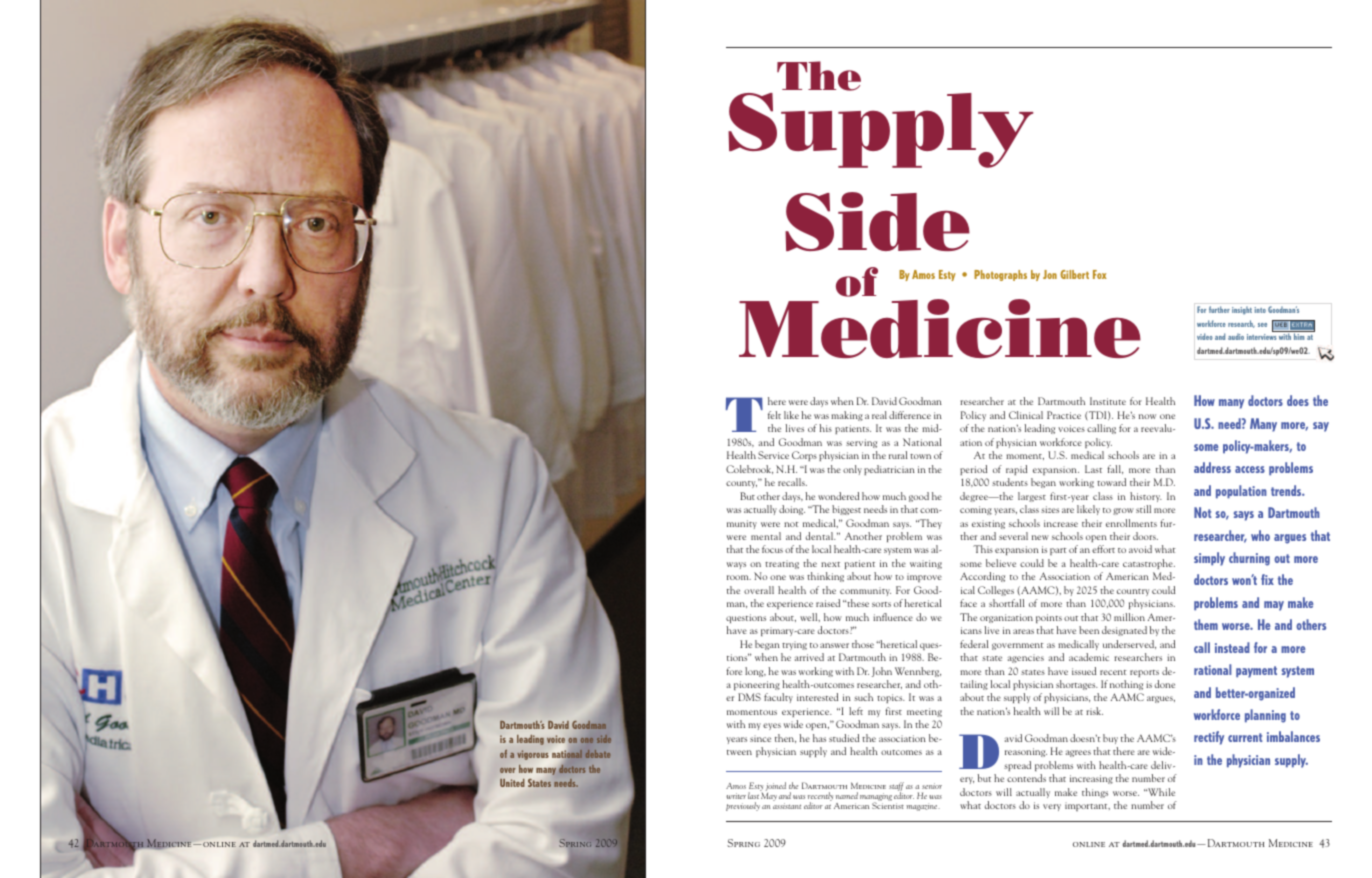 This page has height=878, width=1372. Describe the element at coordinates (1209, 559) in the page. I see `simply` at that location.
